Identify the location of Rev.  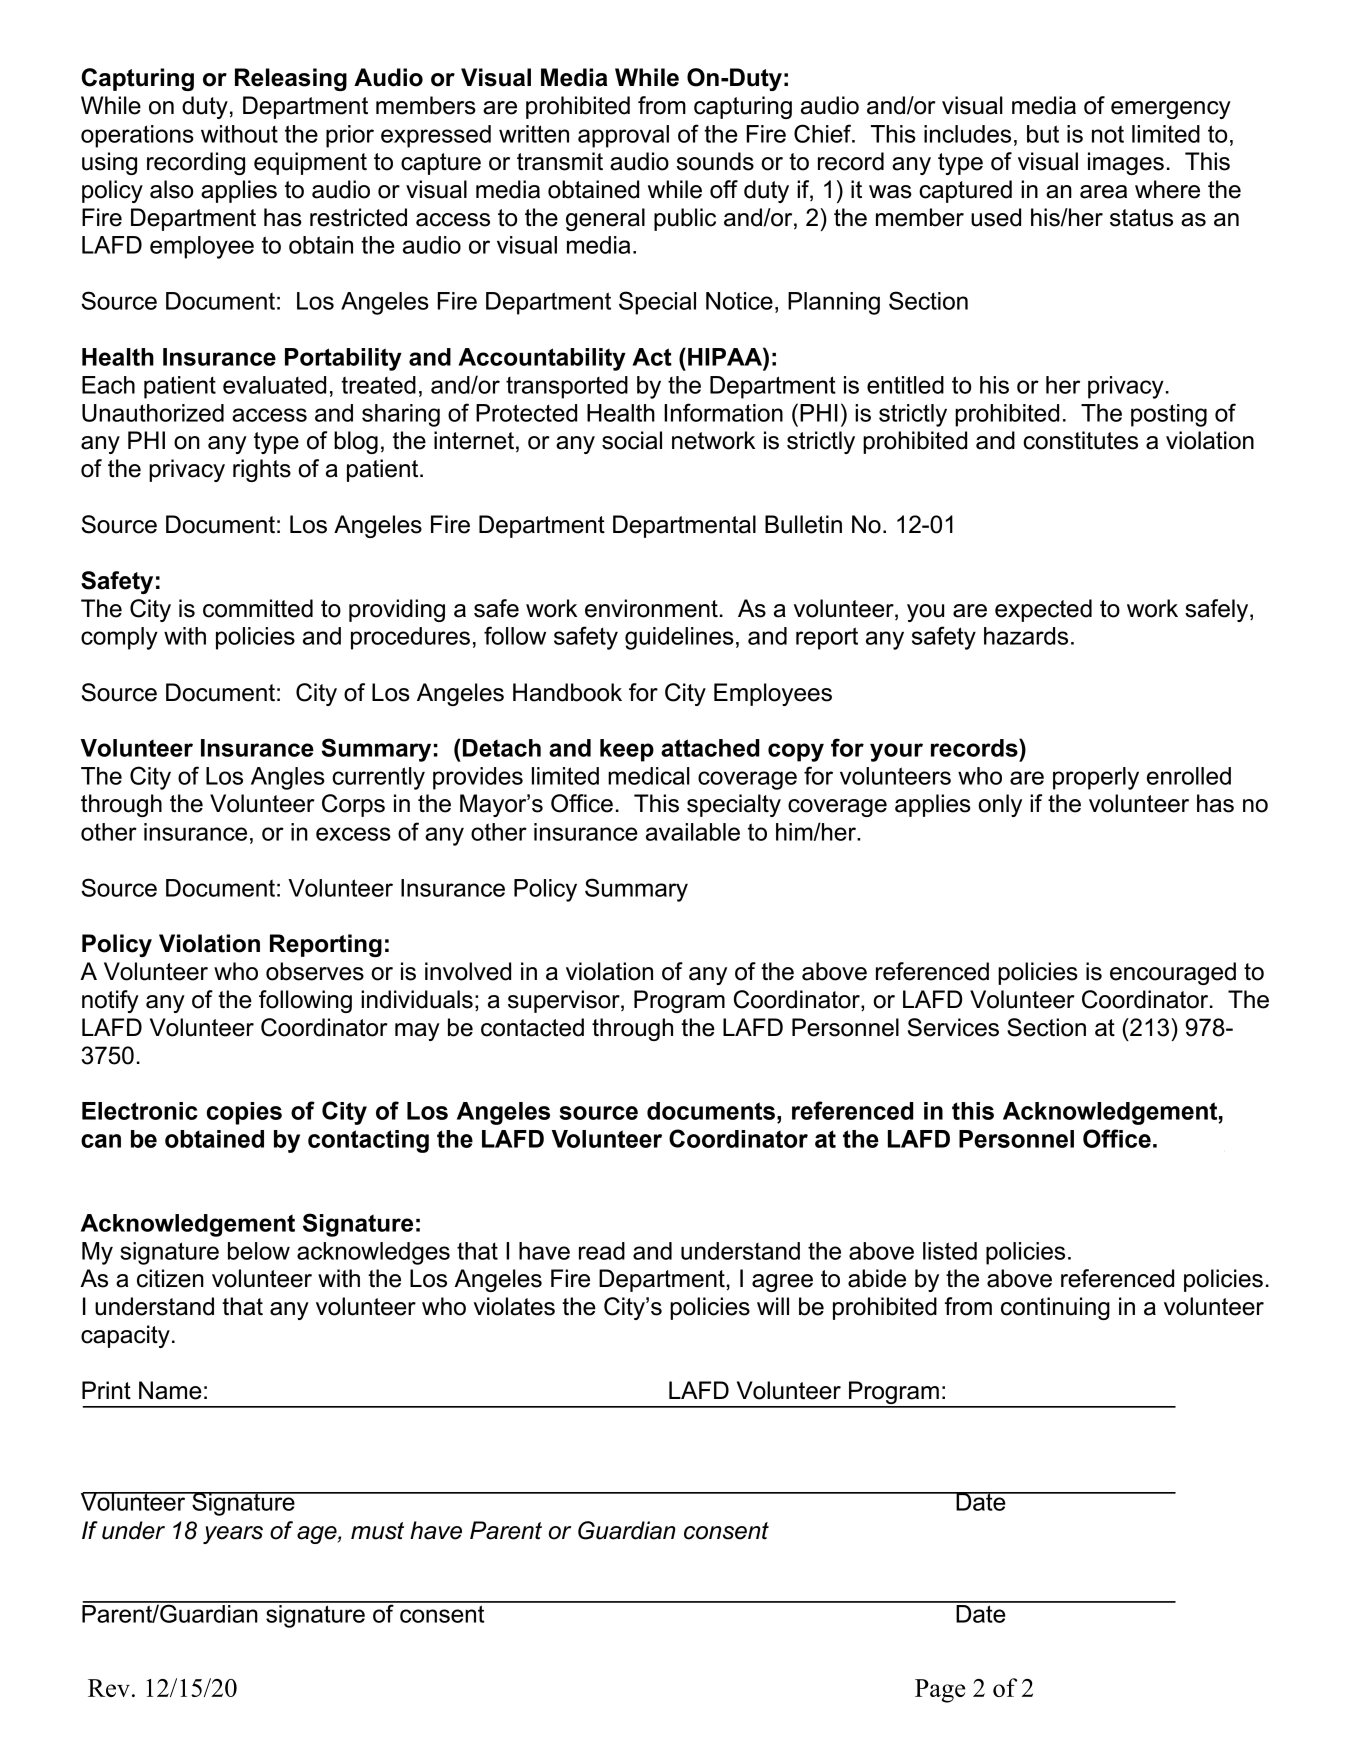
(109, 1688).
